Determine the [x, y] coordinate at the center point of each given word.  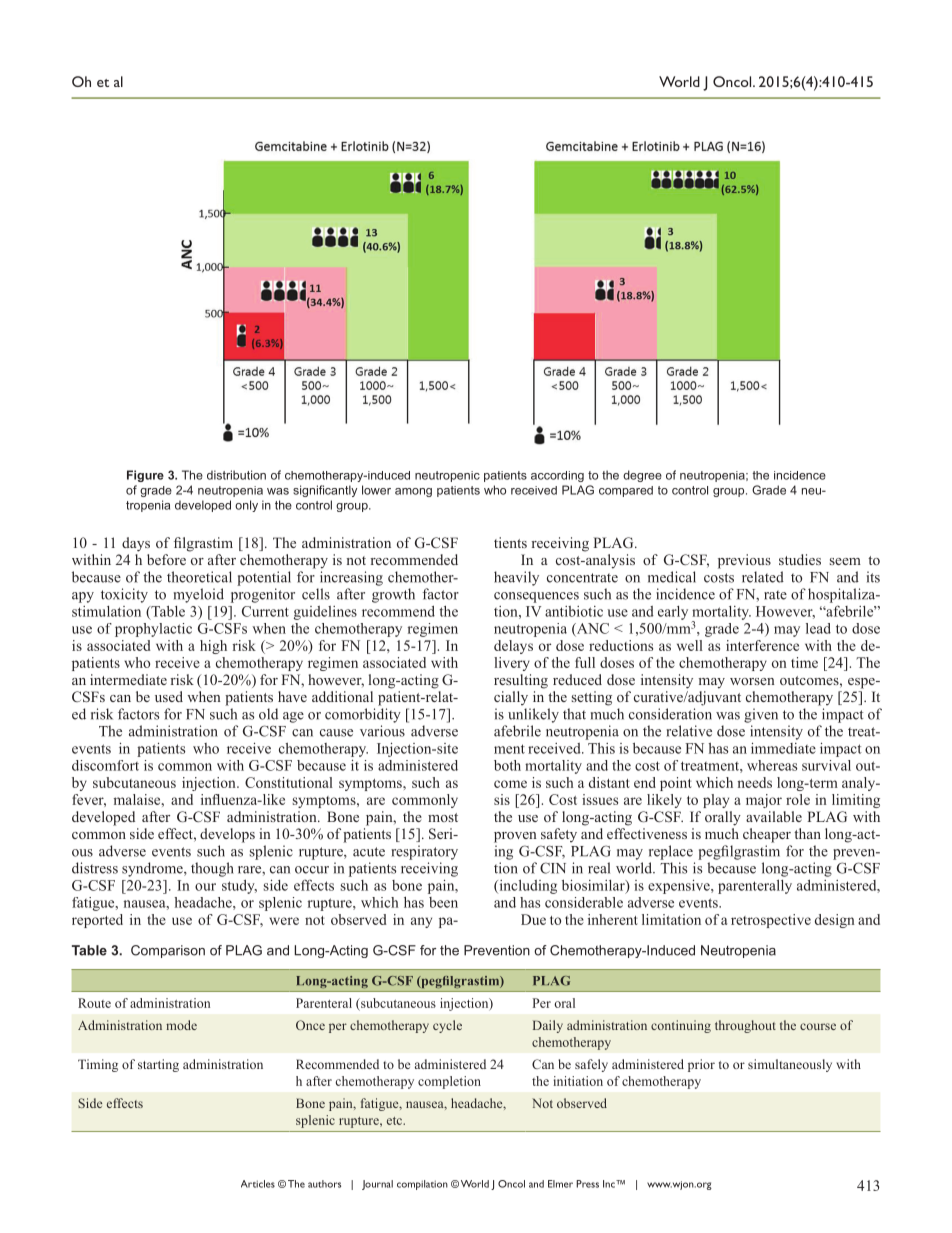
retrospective [771, 921]
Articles [258, 1184]
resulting [521, 681]
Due [533, 919]
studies [800, 559]
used [169, 696]
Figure [145, 476]
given [761, 715]
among [413, 492]
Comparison [168, 951]
